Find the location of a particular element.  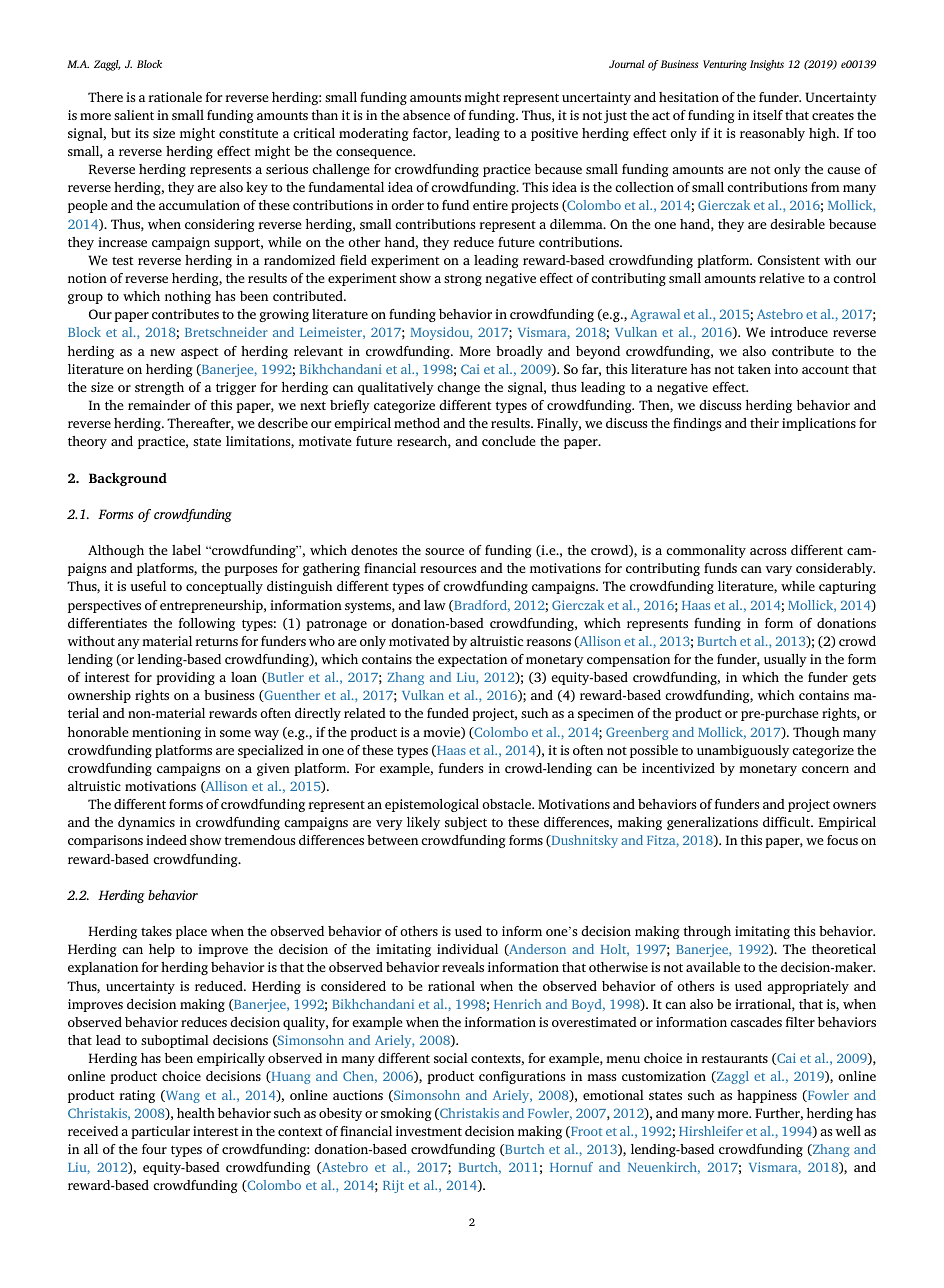

health is located at coordinates (196, 1113).
